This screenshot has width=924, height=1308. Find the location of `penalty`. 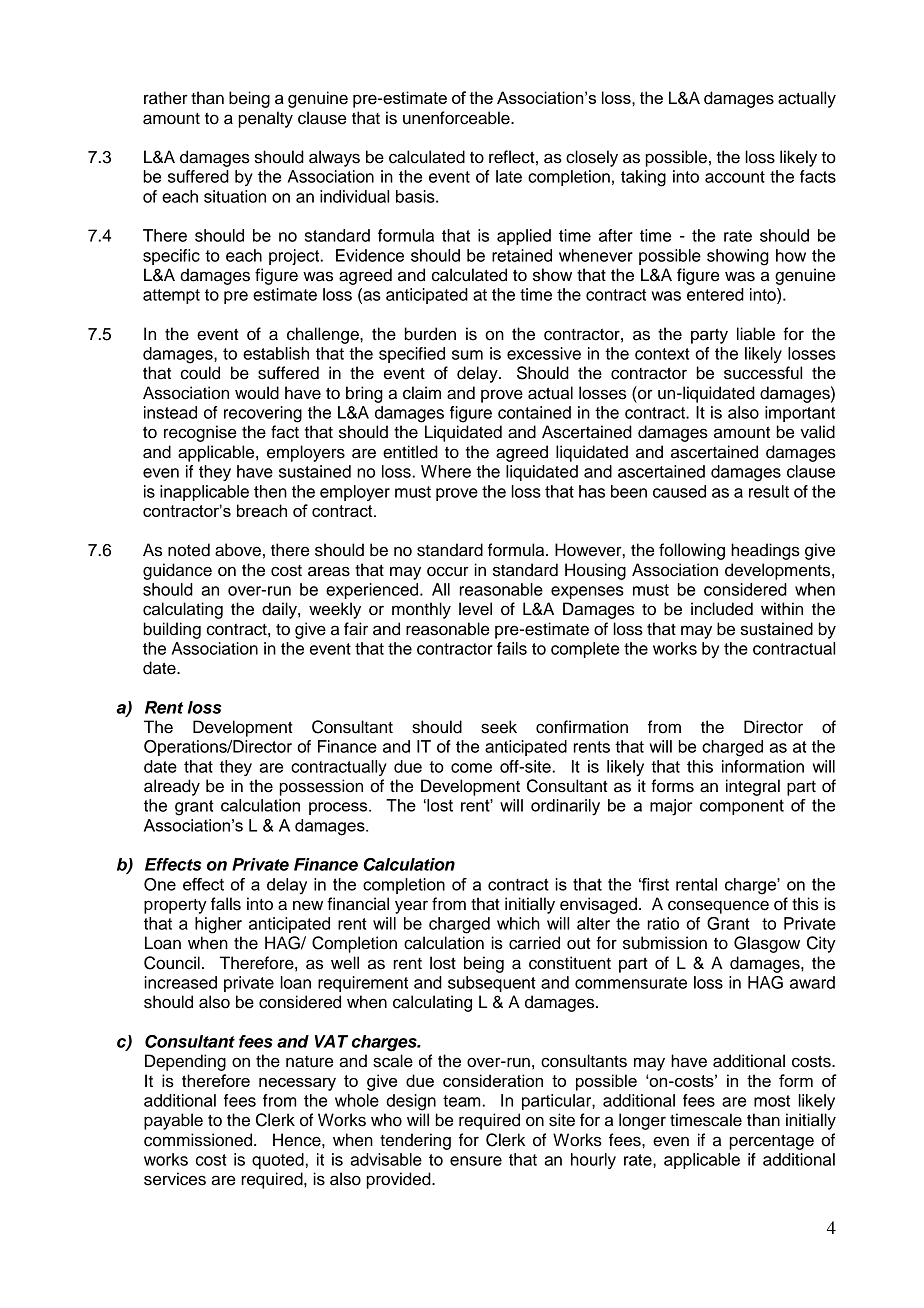

penalty is located at coordinates (265, 119).
